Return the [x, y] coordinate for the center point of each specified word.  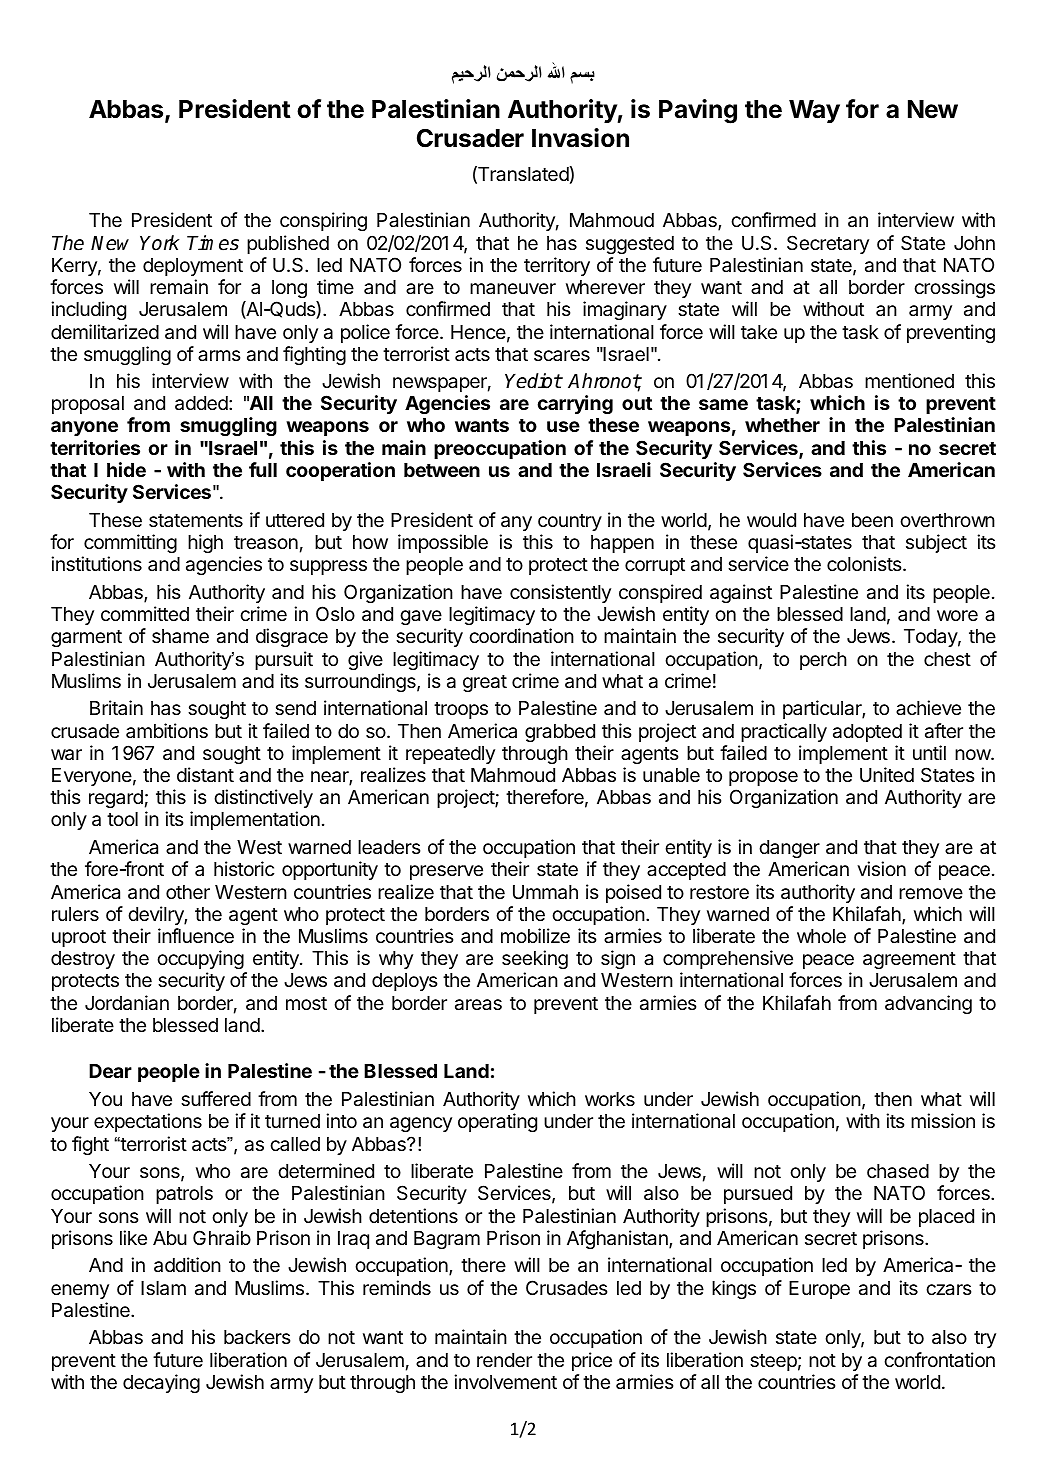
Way [814, 111]
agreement [909, 960]
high [205, 543]
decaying [161, 1383]
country [570, 522]
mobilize [535, 935]
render [504, 1360]
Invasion [580, 138]
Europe [819, 1290]
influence [196, 935]
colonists [865, 563]
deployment [193, 267]
